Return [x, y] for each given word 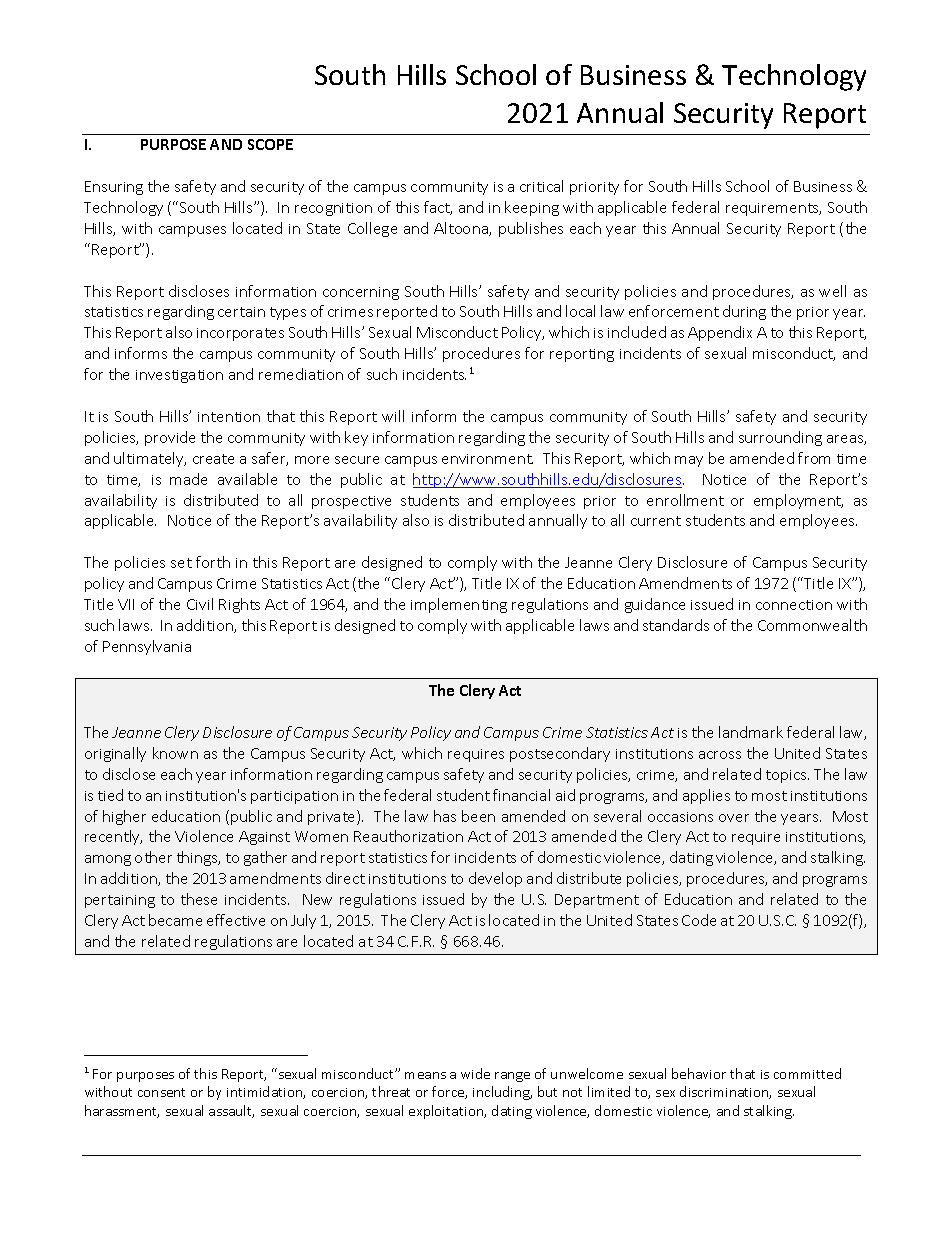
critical [541, 186]
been [478, 816]
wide [475, 1073]
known [175, 753]
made [188, 479]
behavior [699, 1073]
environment [487, 459]
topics [787, 776]
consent [161, 1092]
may [689, 461]
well [832, 291]
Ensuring [114, 188]
